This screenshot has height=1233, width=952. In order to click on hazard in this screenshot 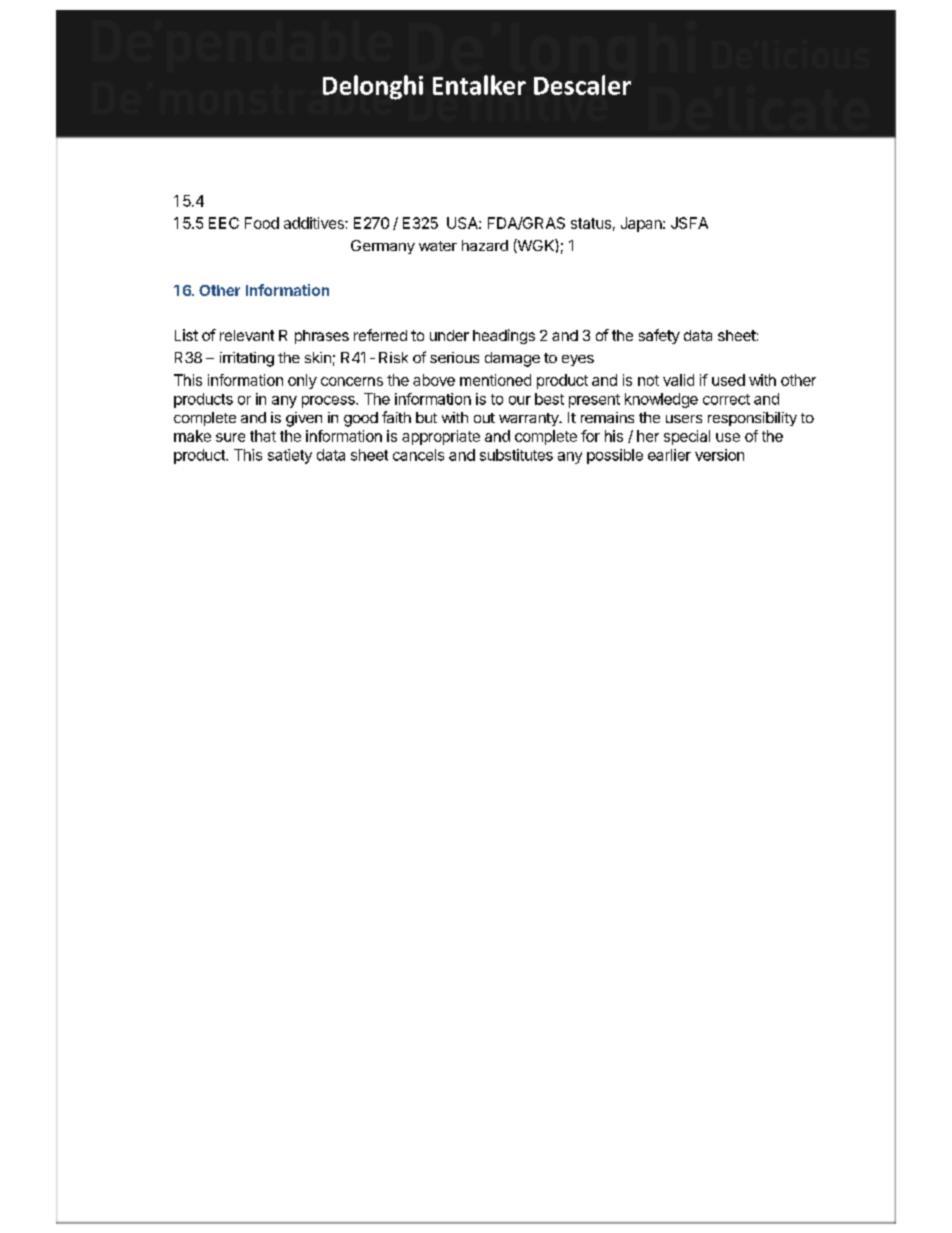, I will do `click(485, 245)`.
